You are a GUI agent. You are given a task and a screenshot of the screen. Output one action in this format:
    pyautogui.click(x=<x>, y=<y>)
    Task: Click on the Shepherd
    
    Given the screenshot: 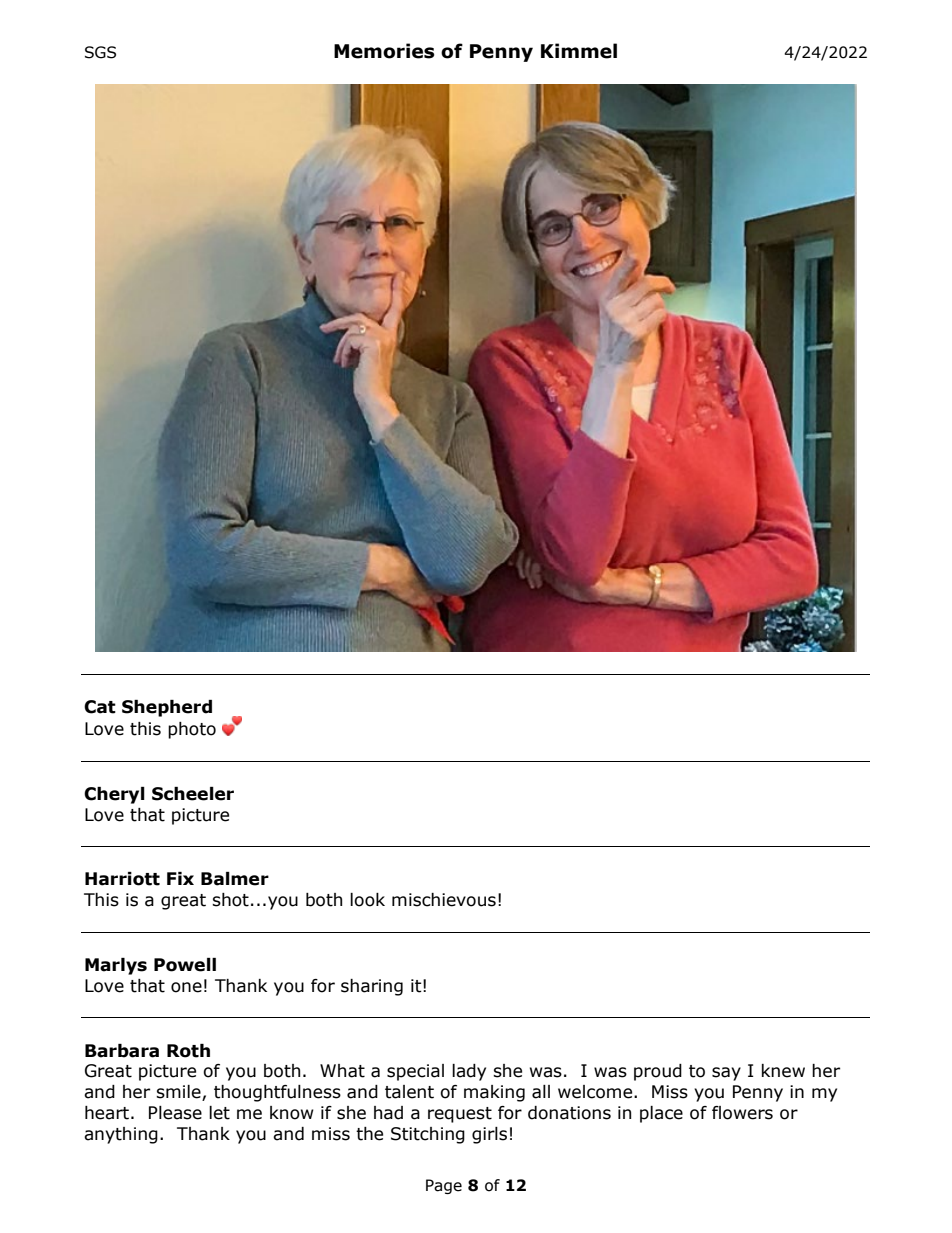 What is the action you would take?
    pyautogui.click(x=167, y=708)
